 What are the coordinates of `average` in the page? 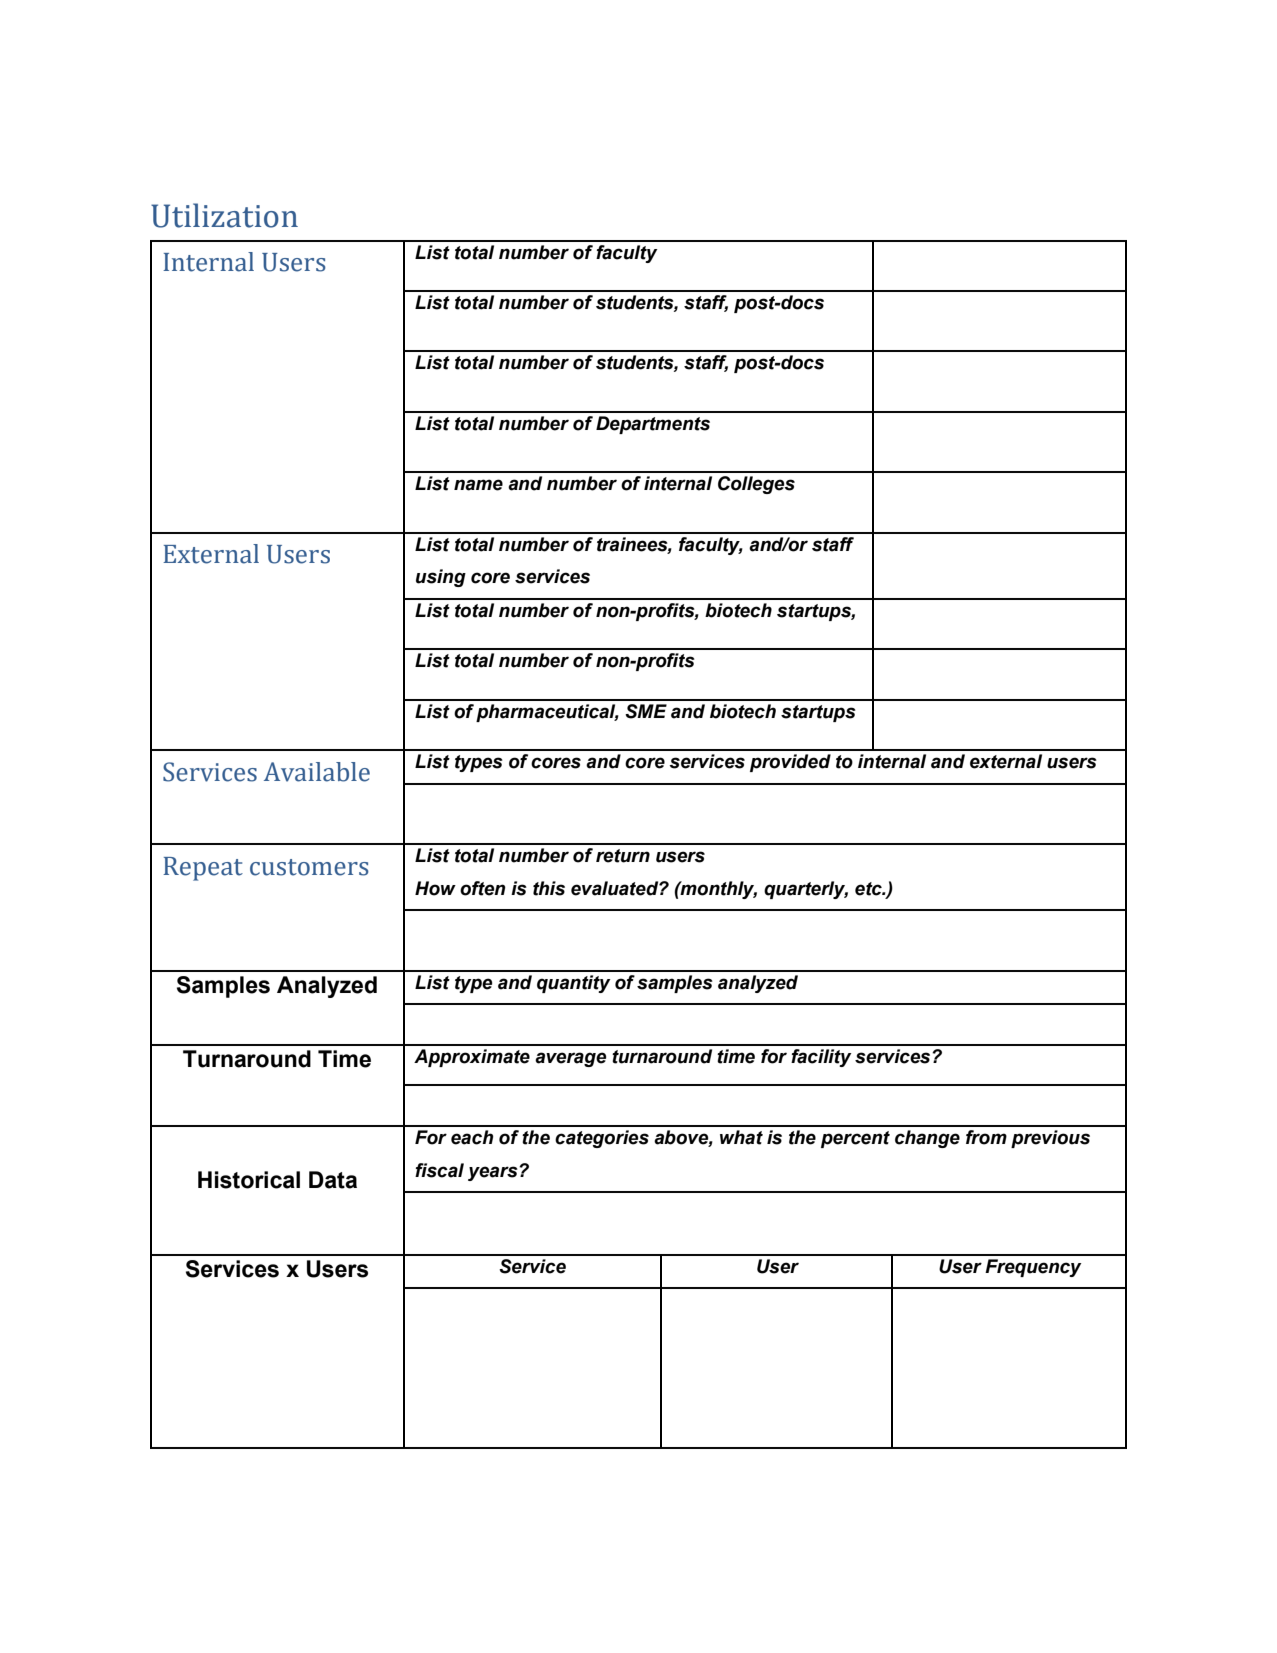 It's located at (571, 1059).
